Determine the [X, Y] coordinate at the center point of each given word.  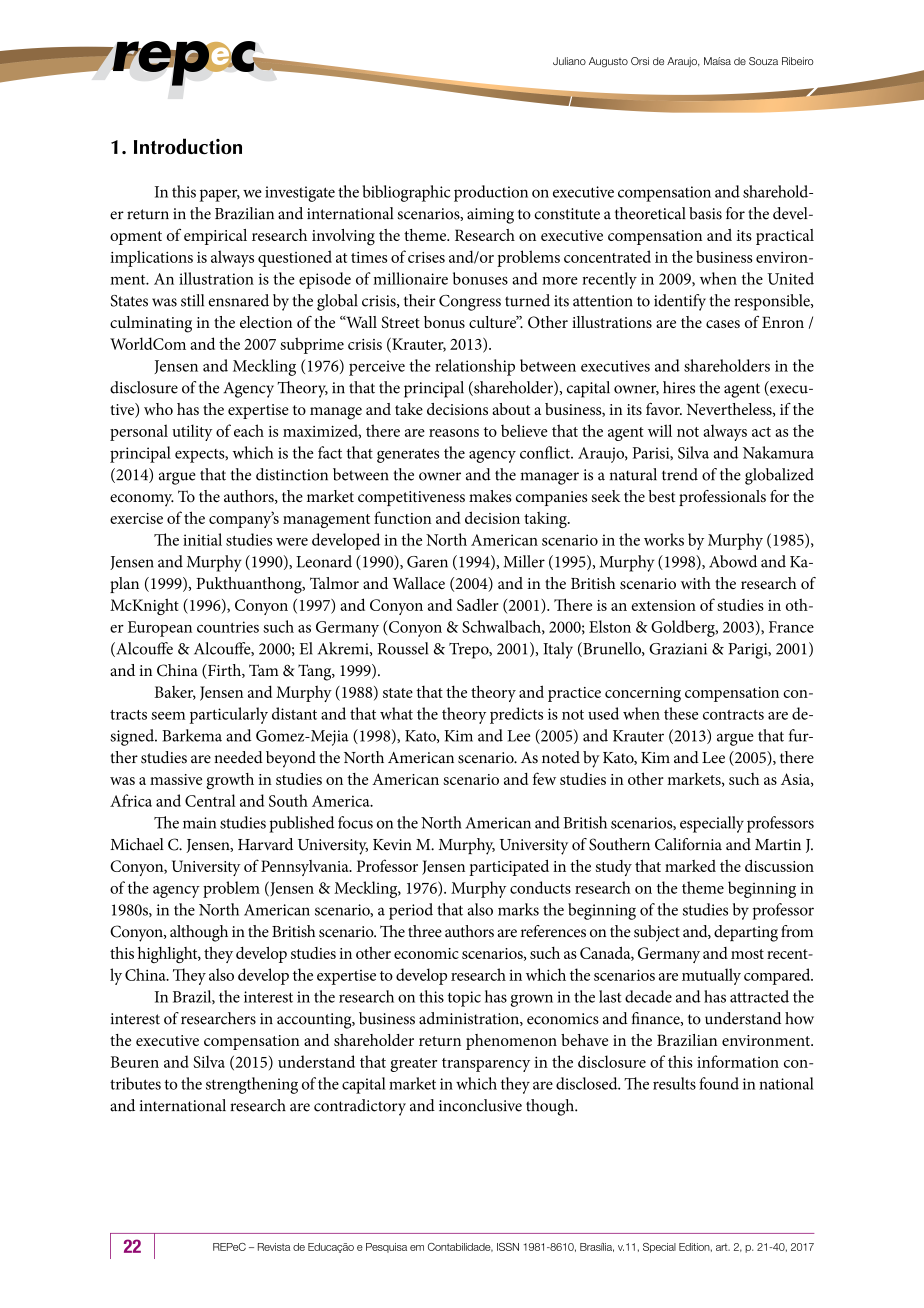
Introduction [188, 146]
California [688, 844]
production [491, 193]
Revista [274, 1247]
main [199, 823]
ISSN [508, 1247]
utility [192, 432]
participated [509, 867]
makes [490, 496]
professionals [722, 498]
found [719, 1083]
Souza [763, 61]
